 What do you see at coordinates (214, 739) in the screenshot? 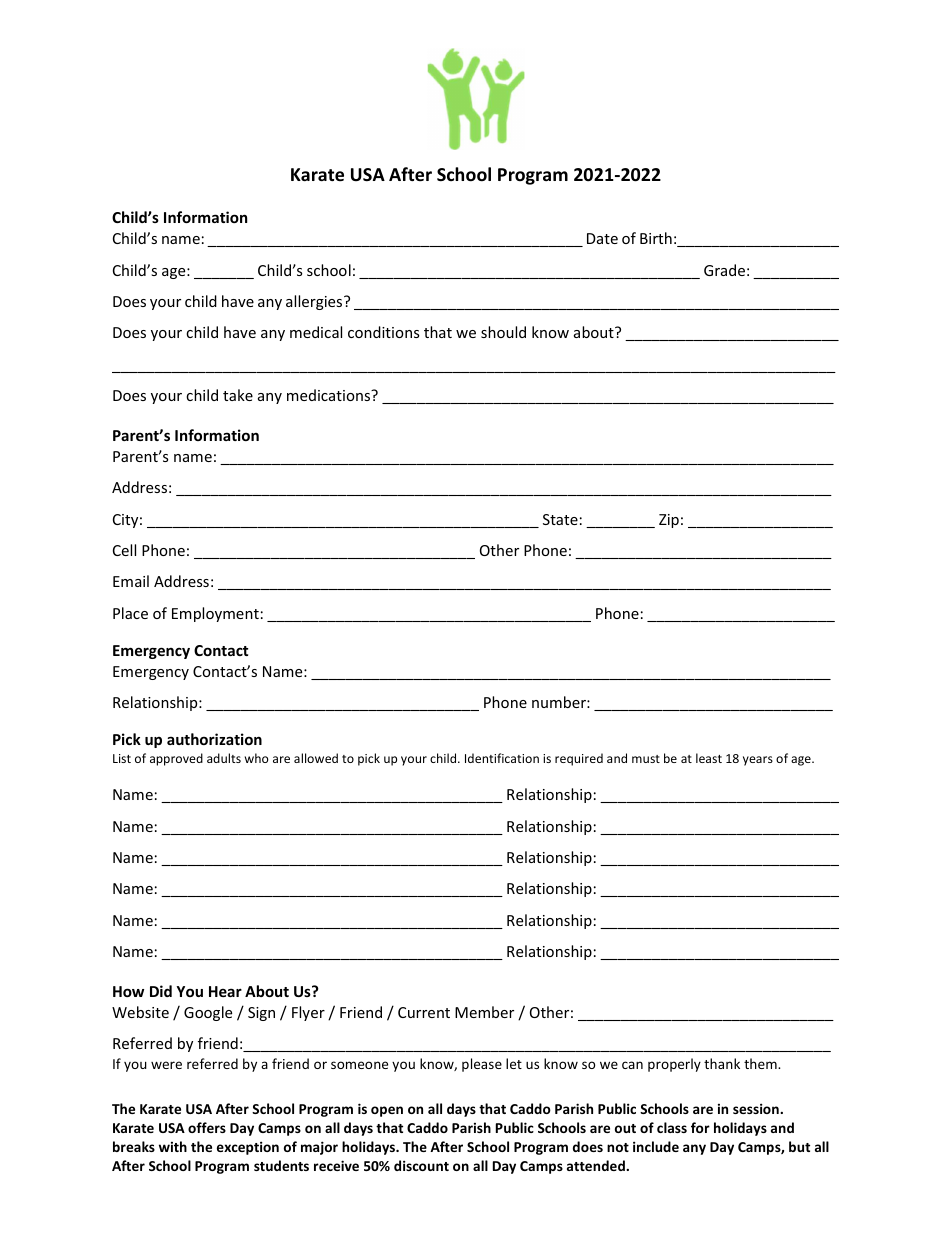
I see `authorization` at bounding box center [214, 739].
